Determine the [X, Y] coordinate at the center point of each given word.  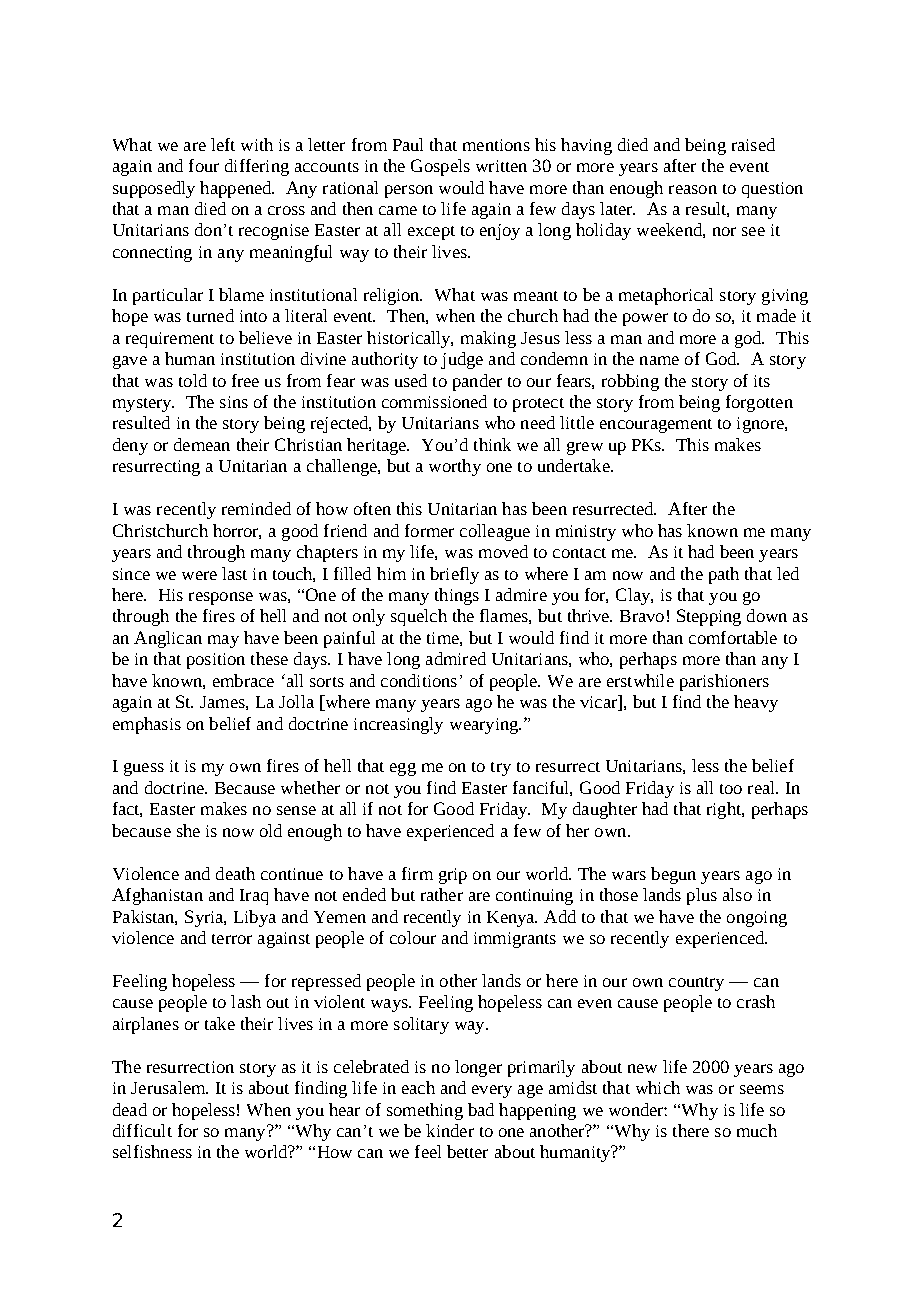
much [757, 1130]
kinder [450, 1130]
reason [693, 189]
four [204, 165]
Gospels [440, 167]
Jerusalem [169, 1087]
